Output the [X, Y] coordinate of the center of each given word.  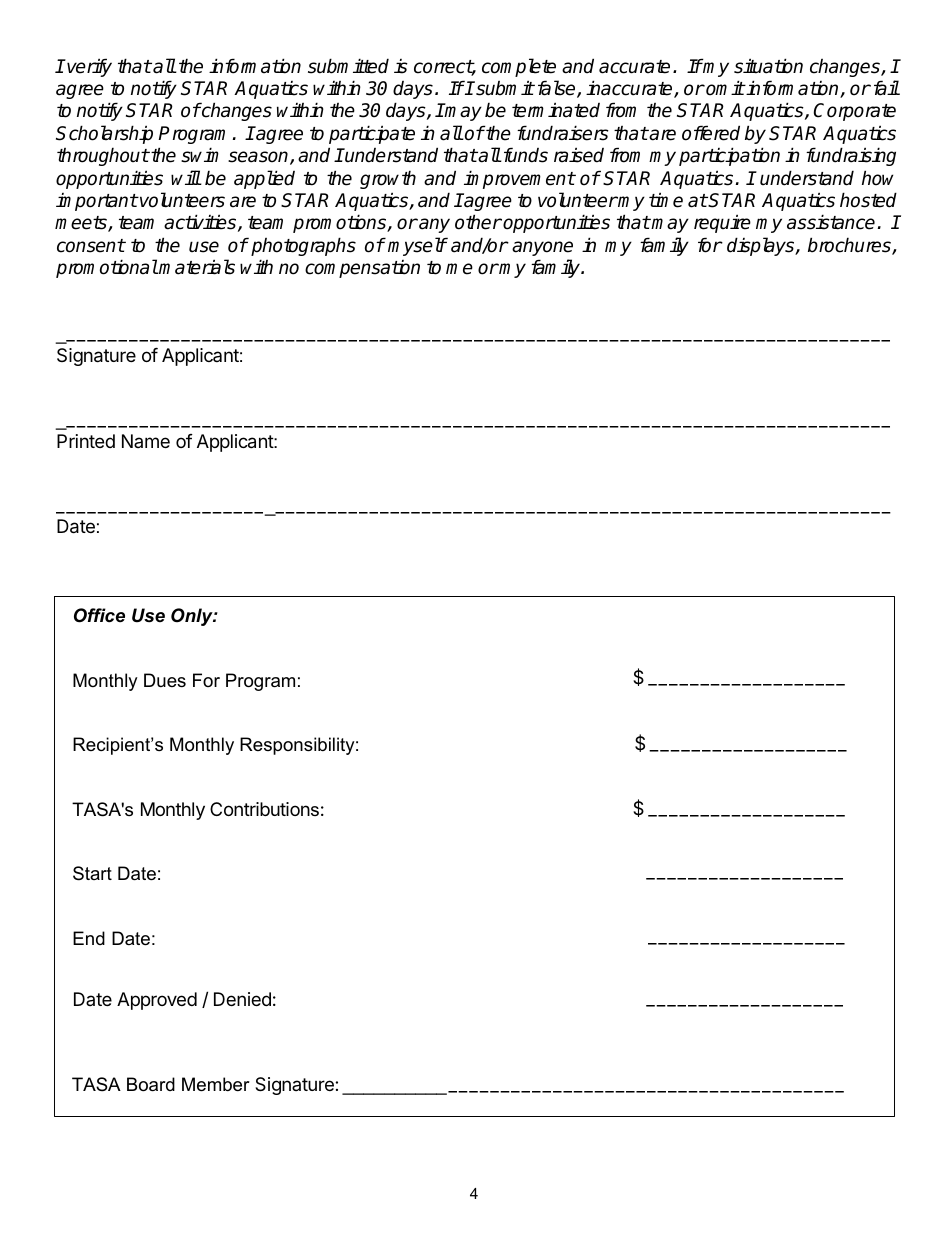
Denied [242, 999]
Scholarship [104, 134]
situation [768, 66]
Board [151, 1084]
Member [216, 1084]
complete [519, 67]
